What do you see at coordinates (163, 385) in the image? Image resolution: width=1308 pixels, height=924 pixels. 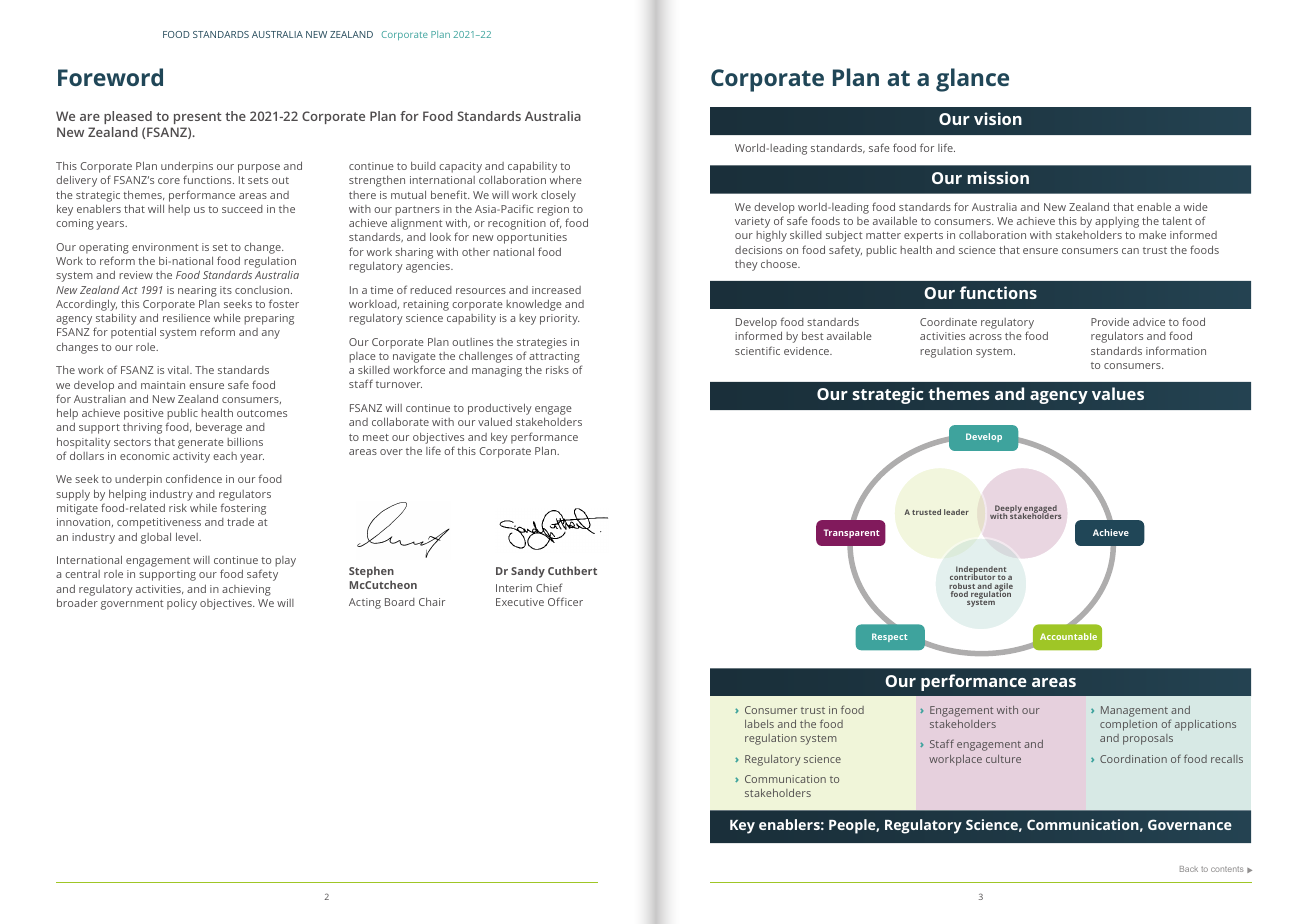 I see `maintain` at bounding box center [163, 385].
